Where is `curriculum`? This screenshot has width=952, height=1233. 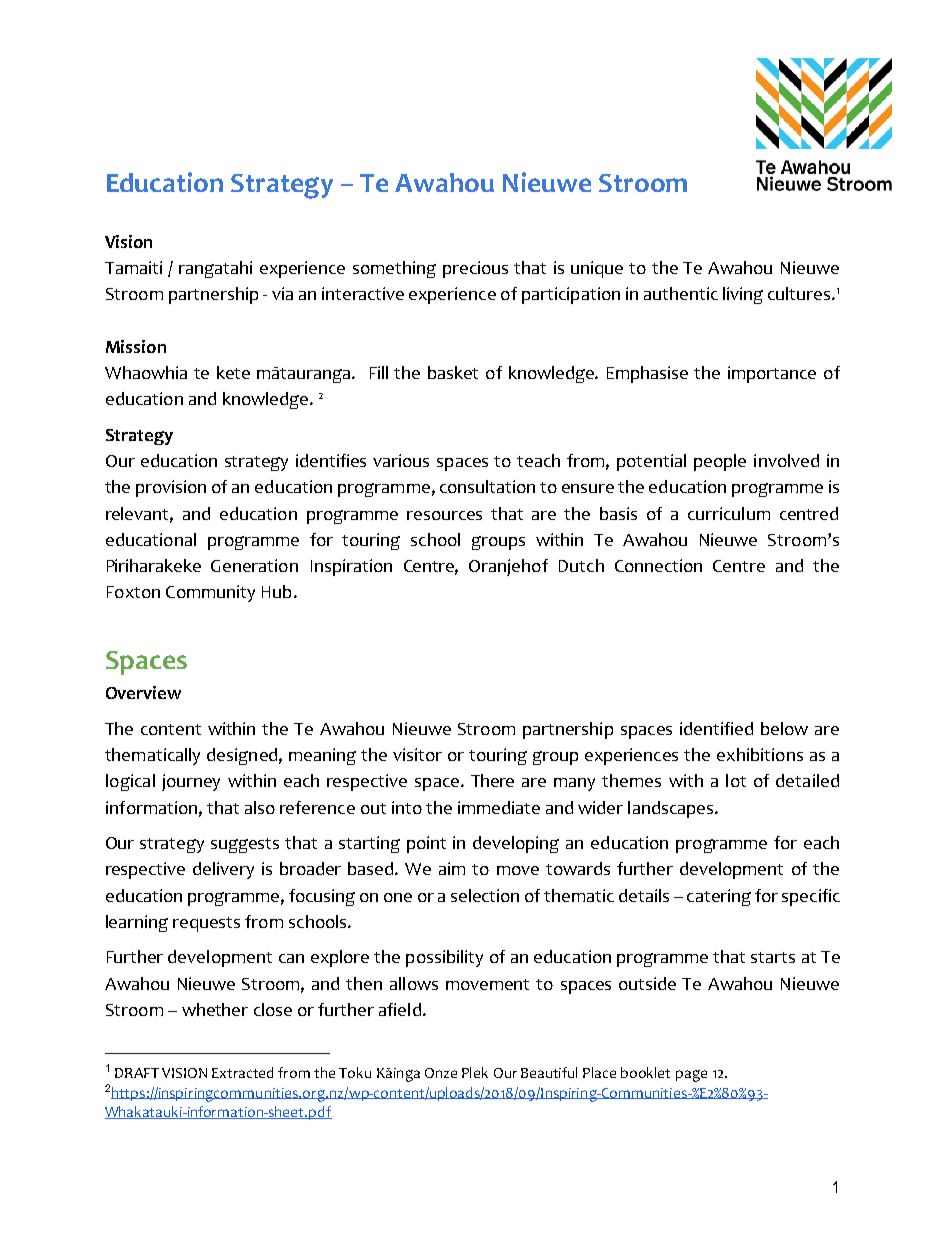 curriculum is located at coordinates (729, 513).
